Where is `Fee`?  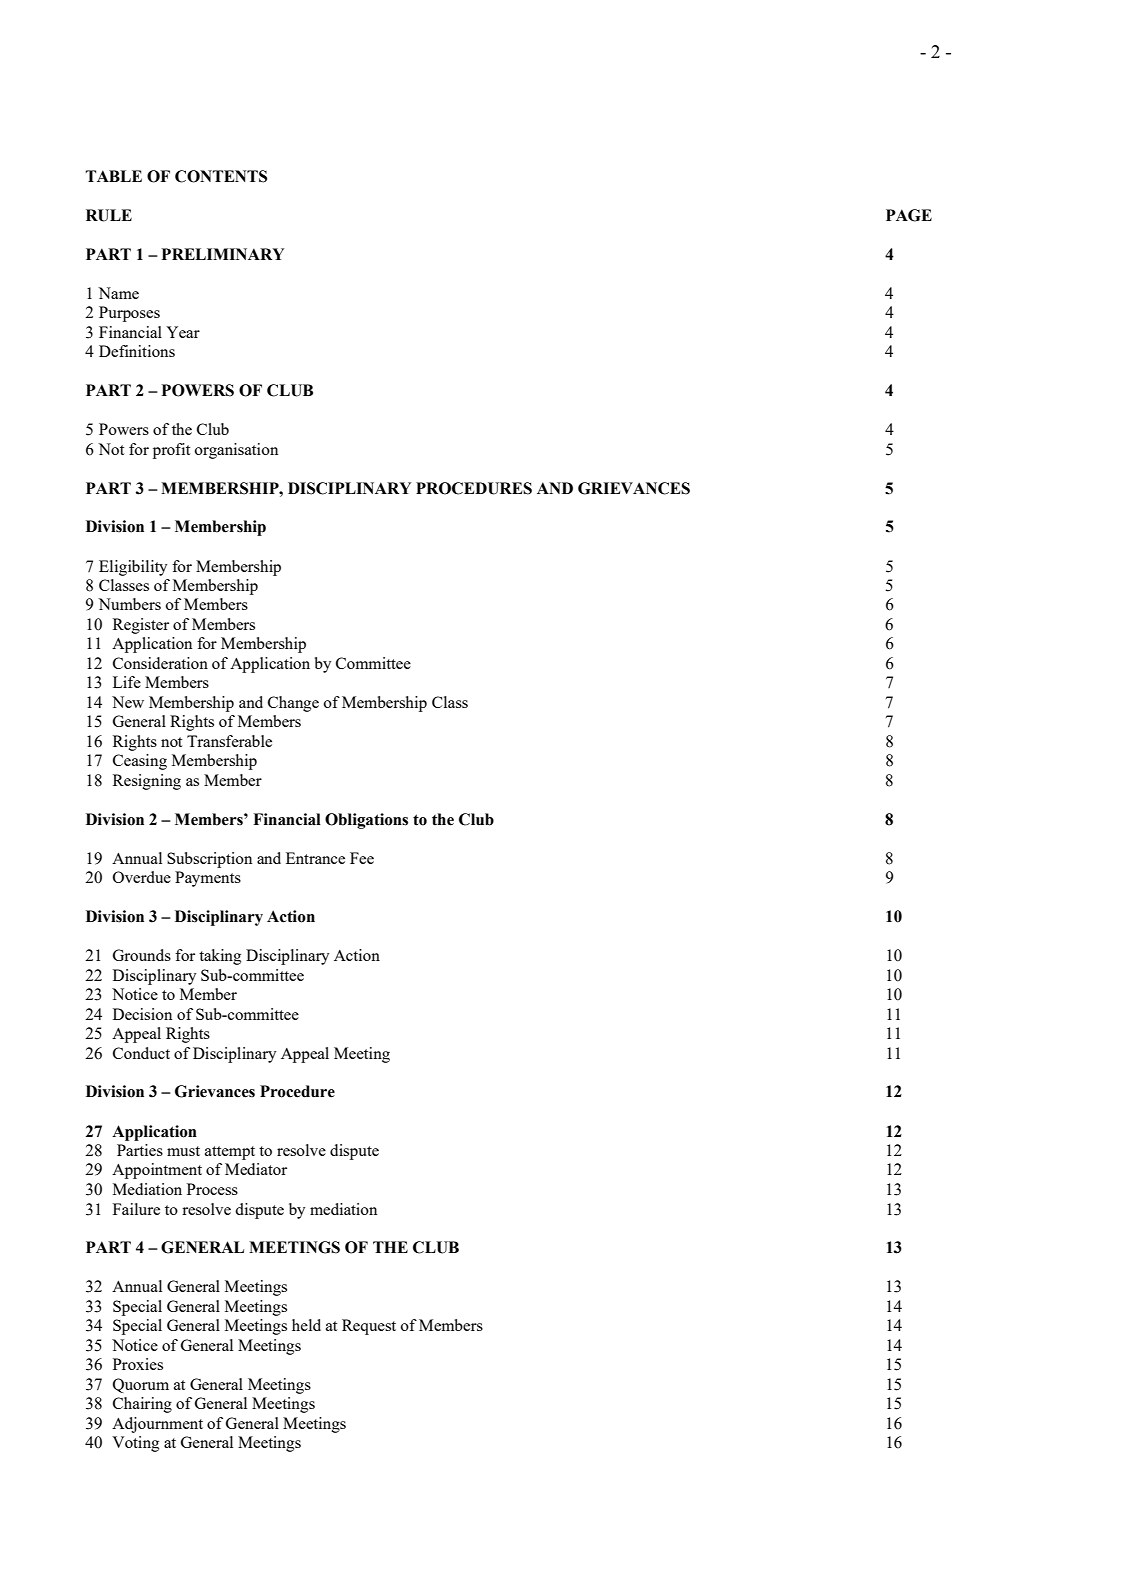
Fee is located at coordinates (362, 858).
